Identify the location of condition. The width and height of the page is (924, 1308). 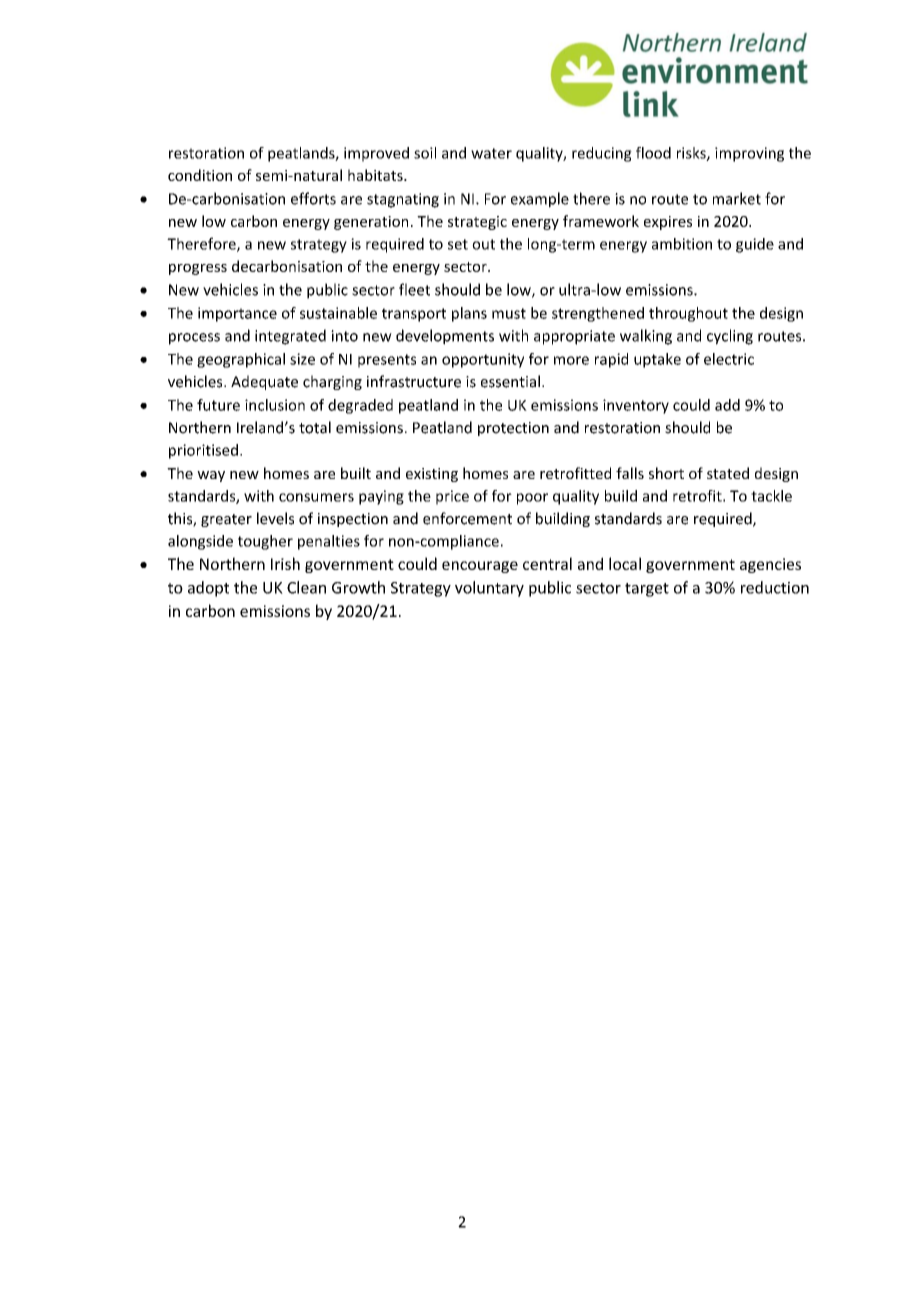
(200, 175).
